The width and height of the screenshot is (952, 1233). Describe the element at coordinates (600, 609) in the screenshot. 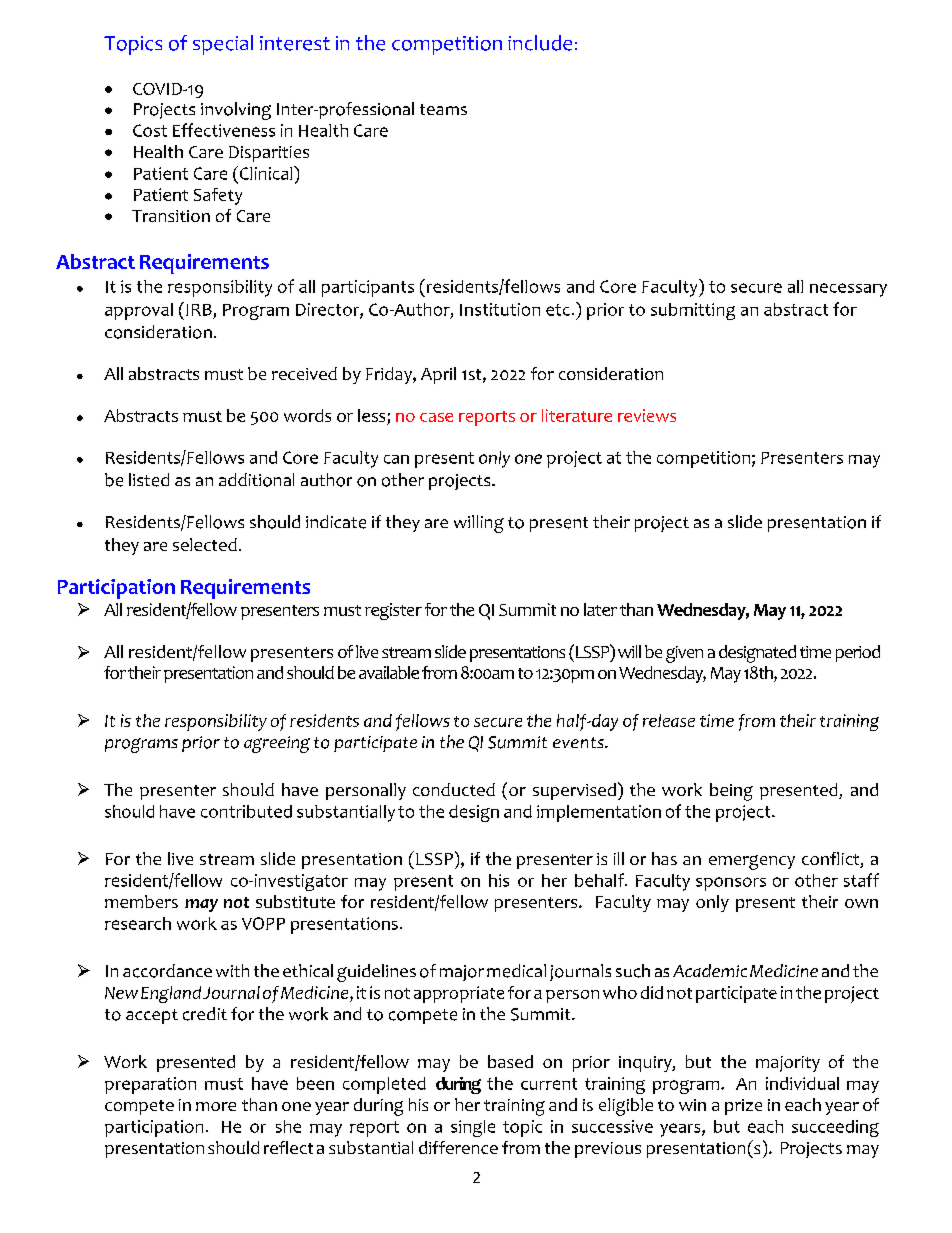

I see `later` at that location.
